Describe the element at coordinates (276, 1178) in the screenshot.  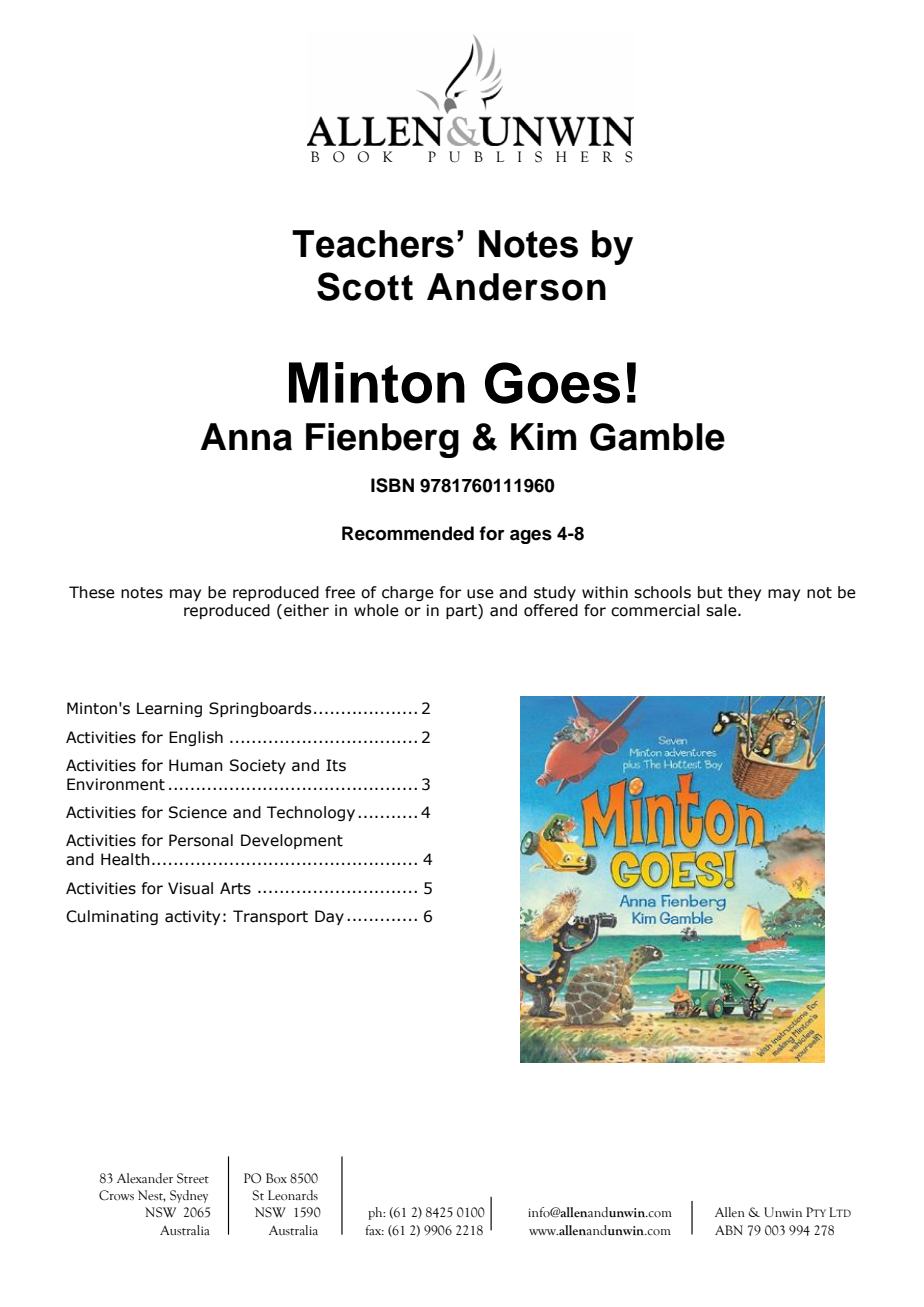
I see `Box` at that location.
